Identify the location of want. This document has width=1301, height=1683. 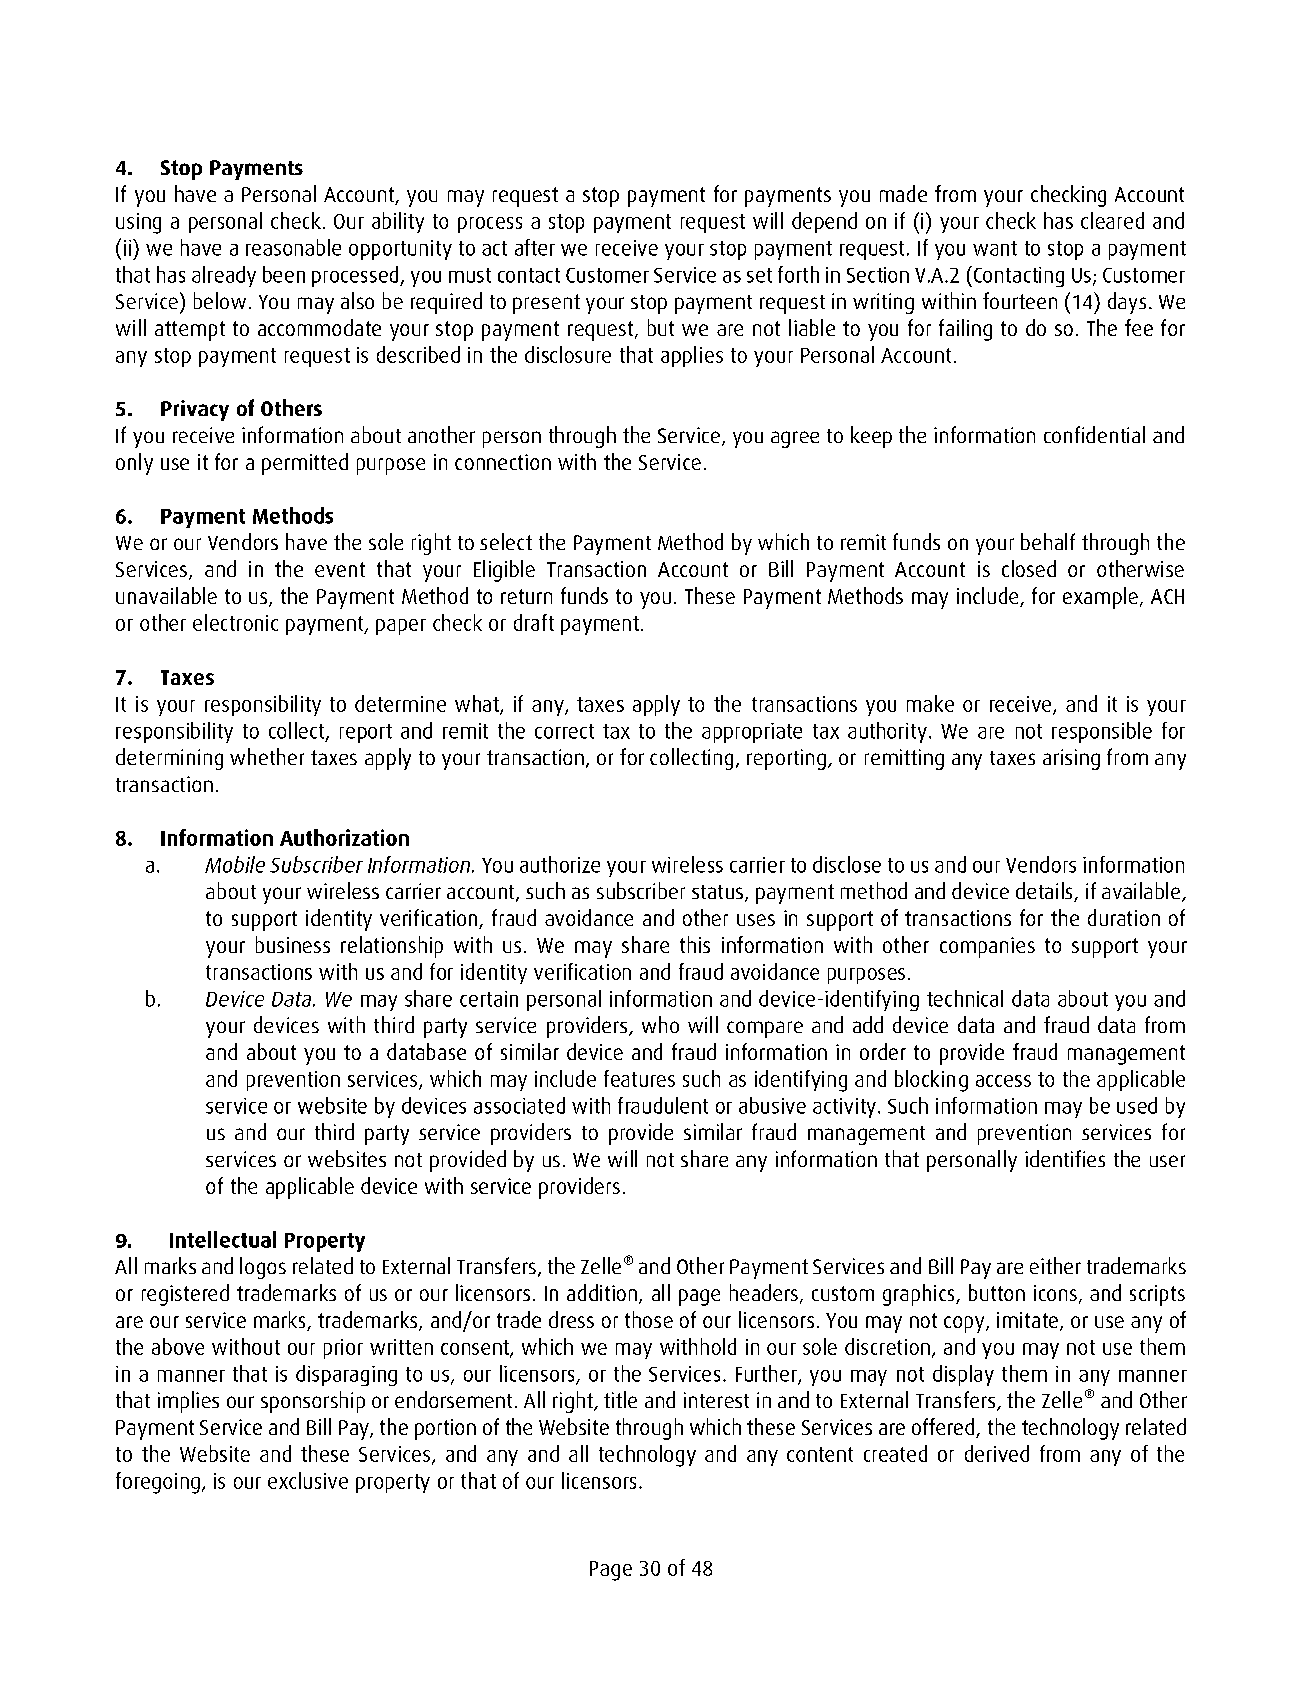
(995, 248).
